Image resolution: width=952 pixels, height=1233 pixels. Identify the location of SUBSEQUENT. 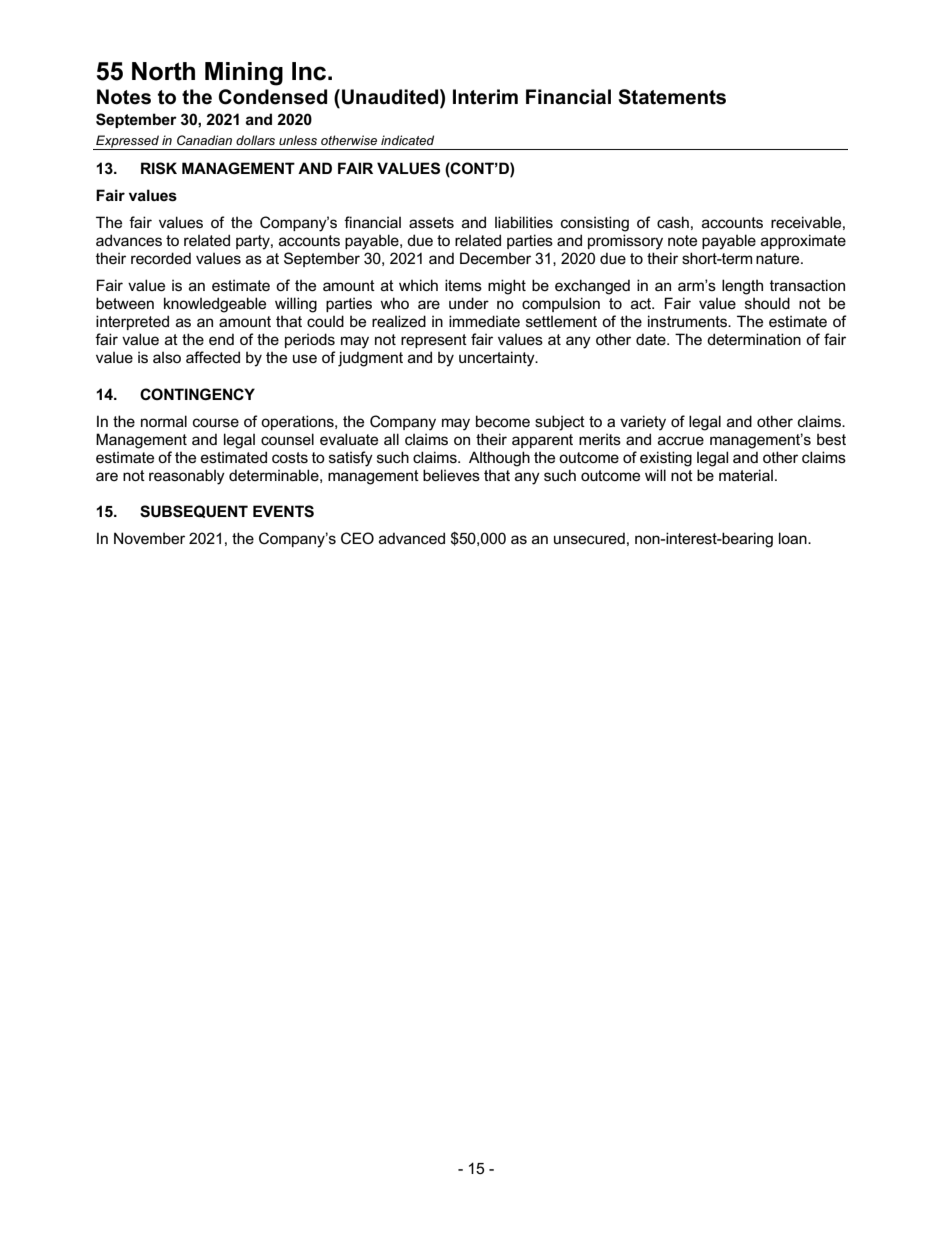
(194, 511).
